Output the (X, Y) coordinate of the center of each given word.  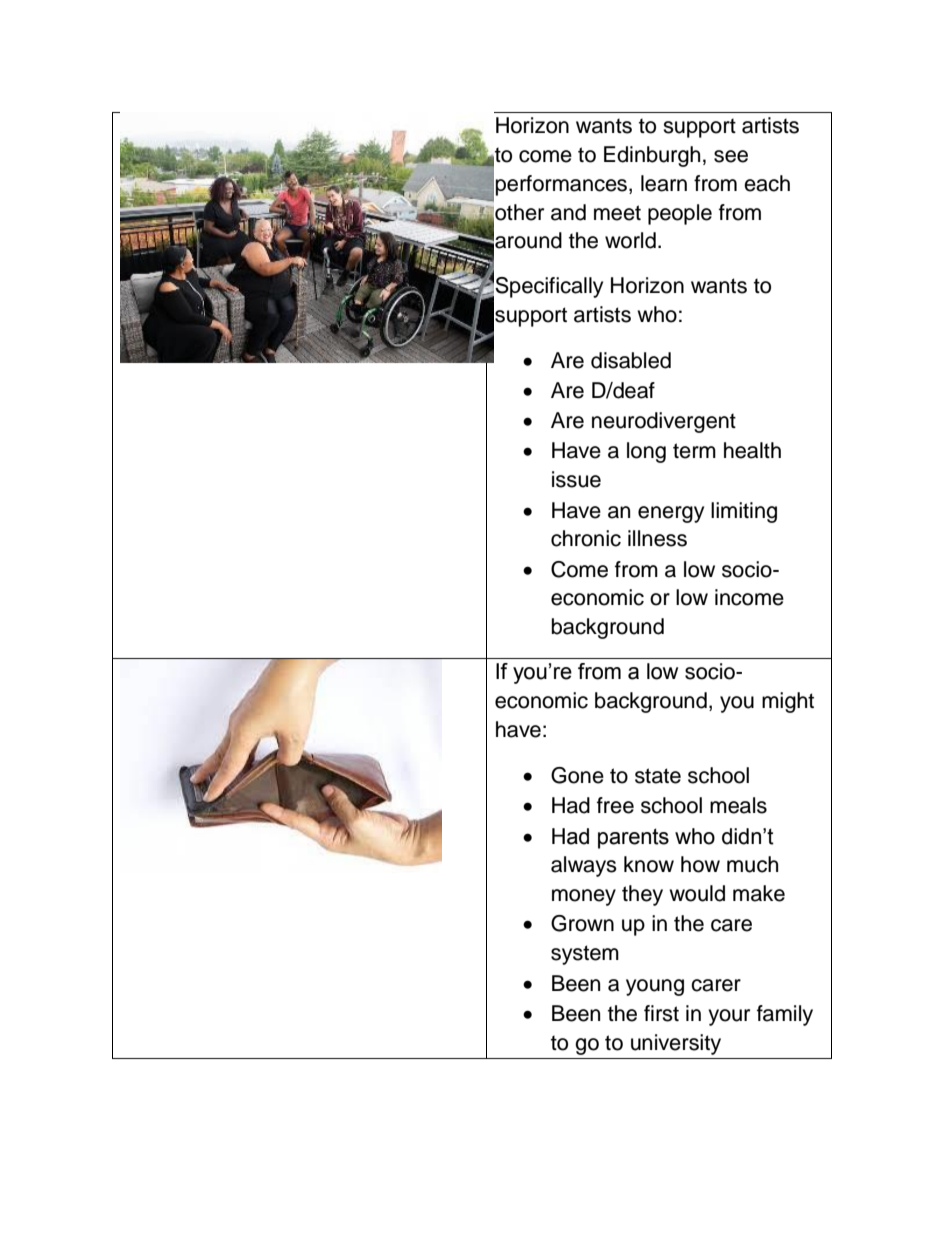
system (585, 955)
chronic (586, 538)
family (785, 1015)
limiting (744, 512)
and (568, 212)
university (676, 1044)
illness (657, 538)
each (767, 183)
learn (664, 183)
